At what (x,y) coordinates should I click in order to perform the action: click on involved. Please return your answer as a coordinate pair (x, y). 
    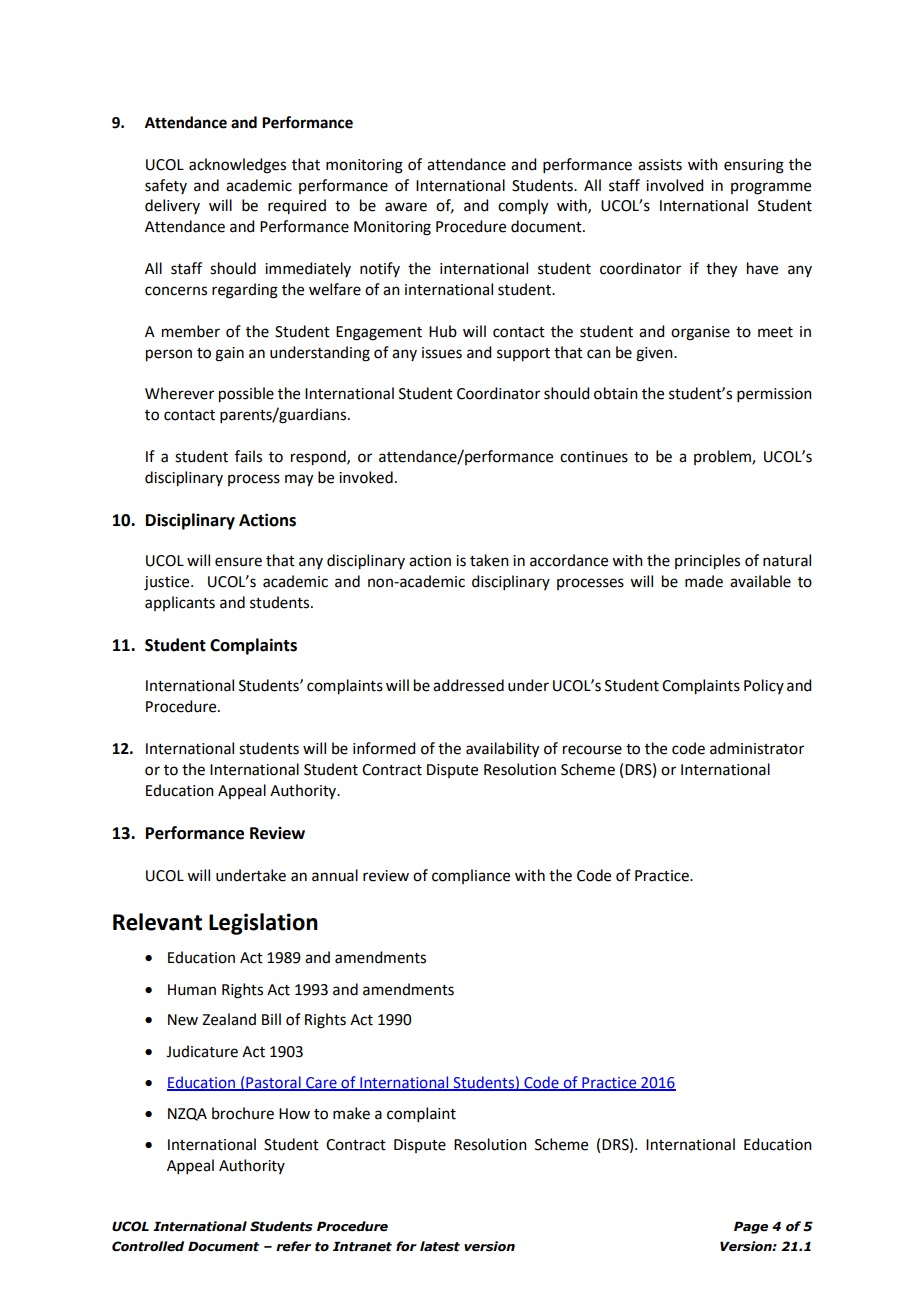
    Looking at the image, I should click on (674, 185).
